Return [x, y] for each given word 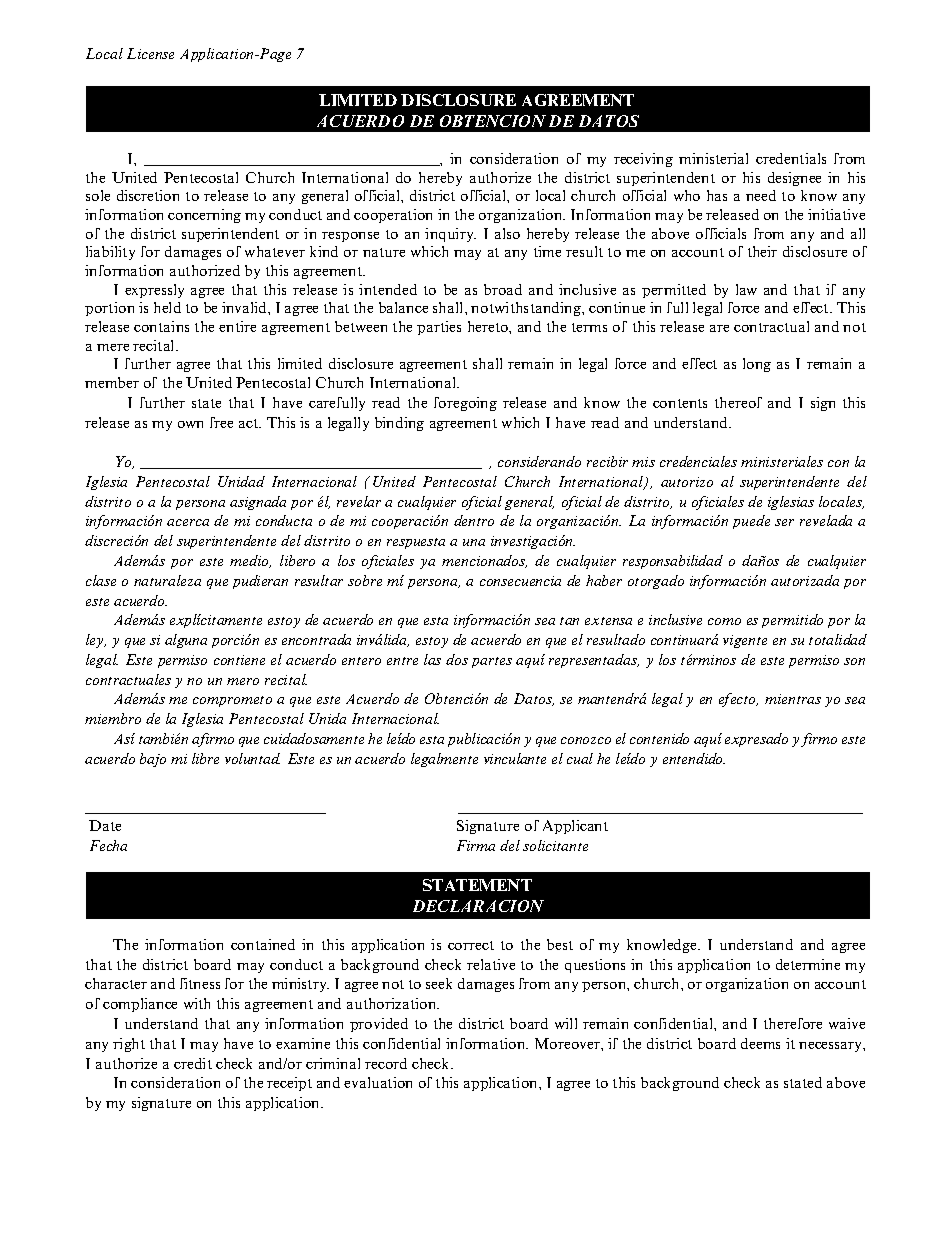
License [150, 53]
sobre [365, 580]
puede [751, 522]
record [386, 1063]
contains [161, 326]
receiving [643, 160]
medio [250, 561]
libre [205, 758]
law [746, 289]
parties [439, 328]
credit [193, 1063]
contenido [659, 738]
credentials [791, 158]
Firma [476, 845]
